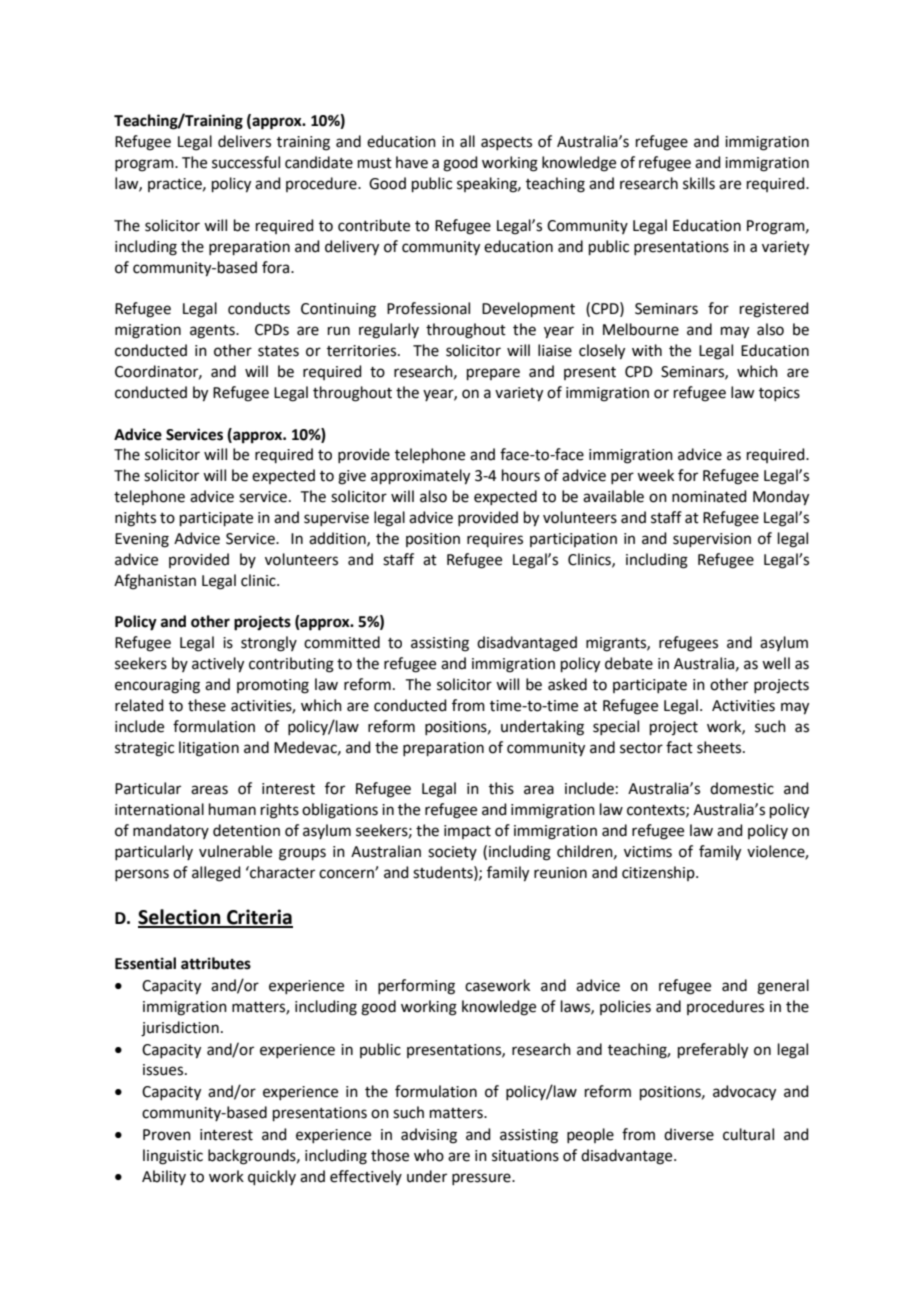  What do you see at coordinates (173, 1157) in the screenshot?
I see `linguistic` at bounding box center [173, 1157].
